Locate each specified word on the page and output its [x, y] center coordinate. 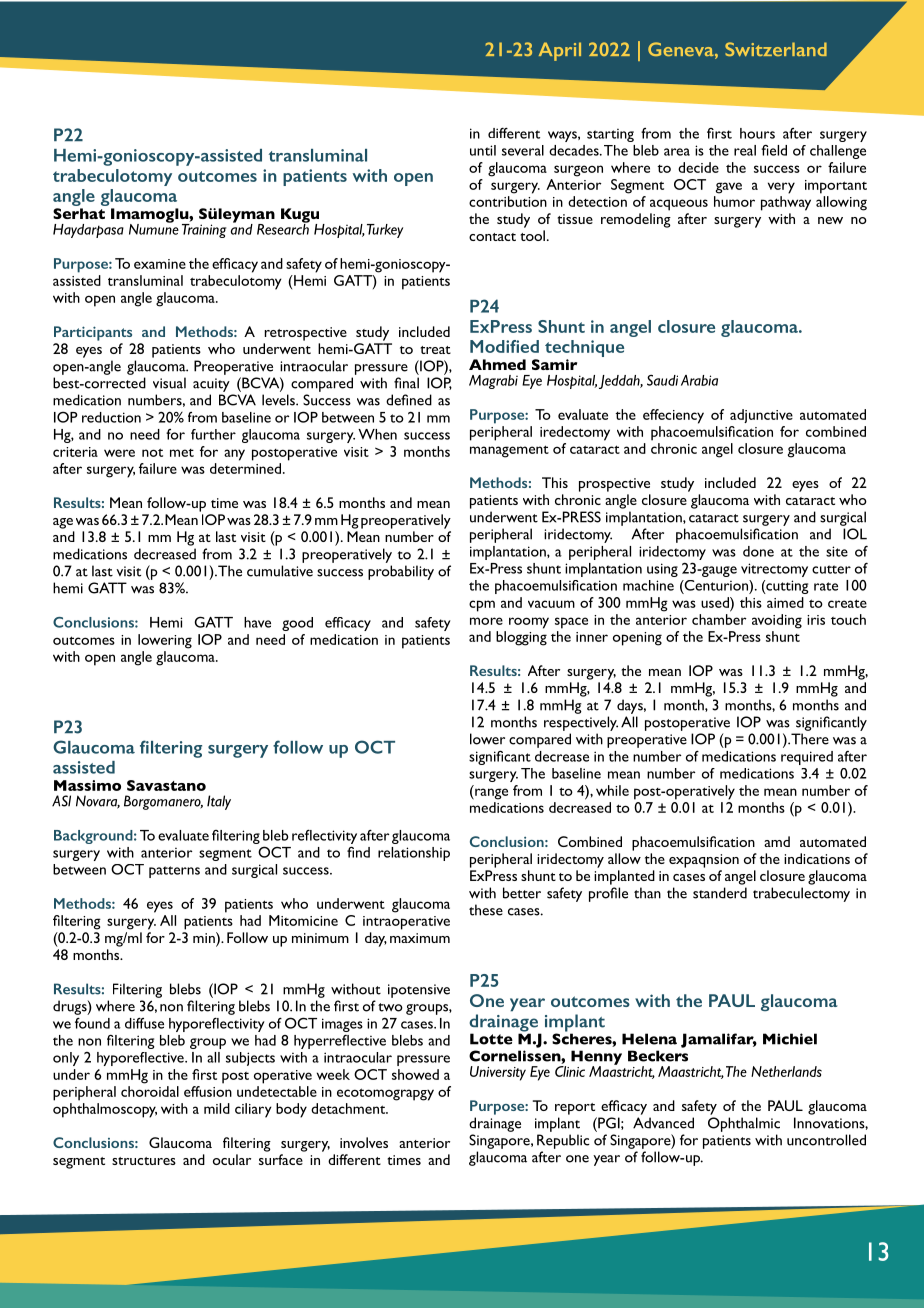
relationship [414, 854]
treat [435, 350]
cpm [482, 606]
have [257, 622]
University [498, 1073]
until [483, 150]
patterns [174, 872]
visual [169, 383]
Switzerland [776, 49]
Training [204, 229]
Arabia [699, 380]
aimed [785, 602]
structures [144, 1161]
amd [777, 841]
